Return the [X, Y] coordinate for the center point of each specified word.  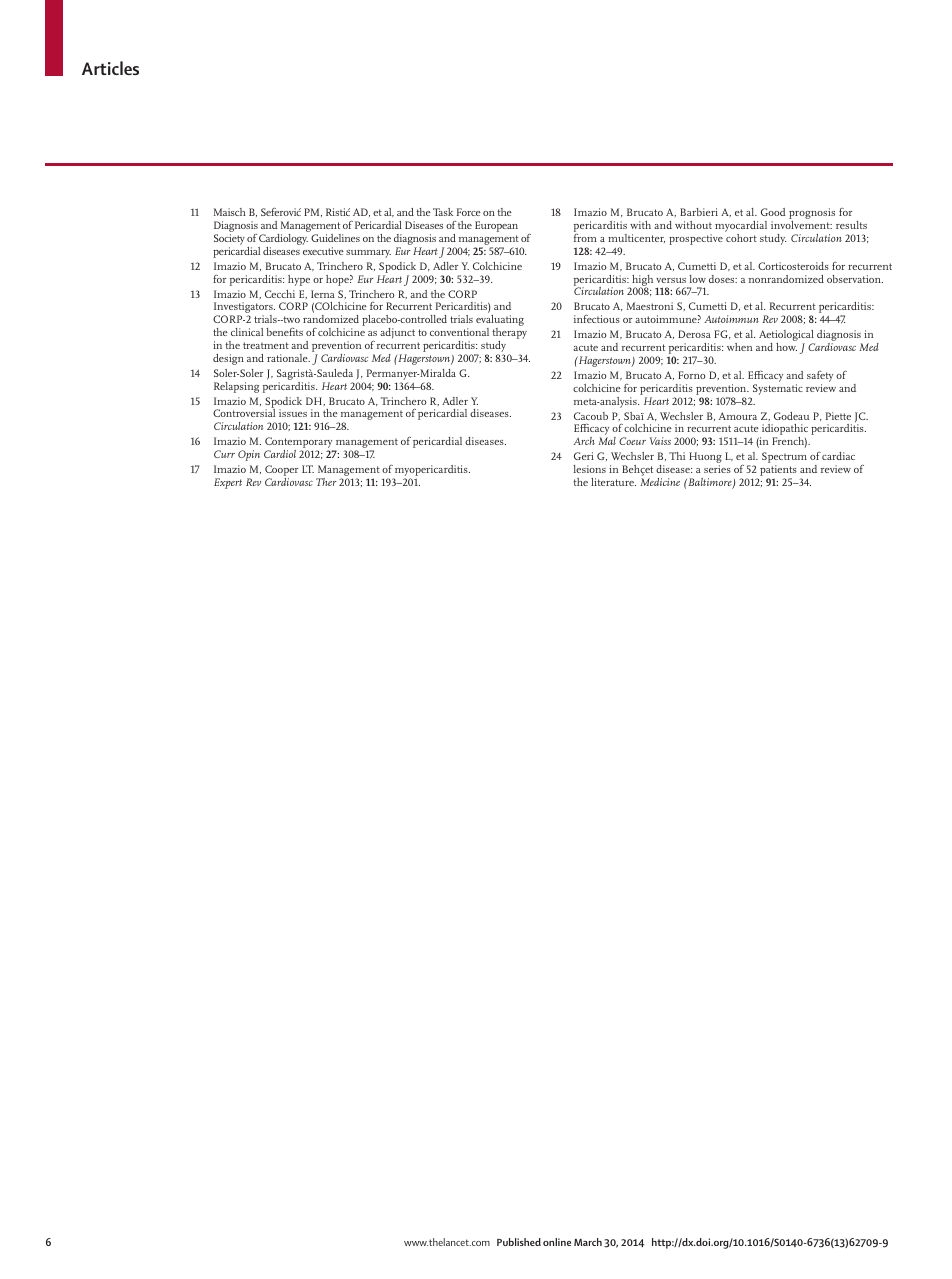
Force [469, 212]
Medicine [660, 482]
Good [773, 212]
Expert [228, 483]
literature [613, 482]
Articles [110, 68]
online [557, 1242]
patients [778, 472]
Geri [584, 456]
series [717, 469]
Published [519, 1242]
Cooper [281, 472]
